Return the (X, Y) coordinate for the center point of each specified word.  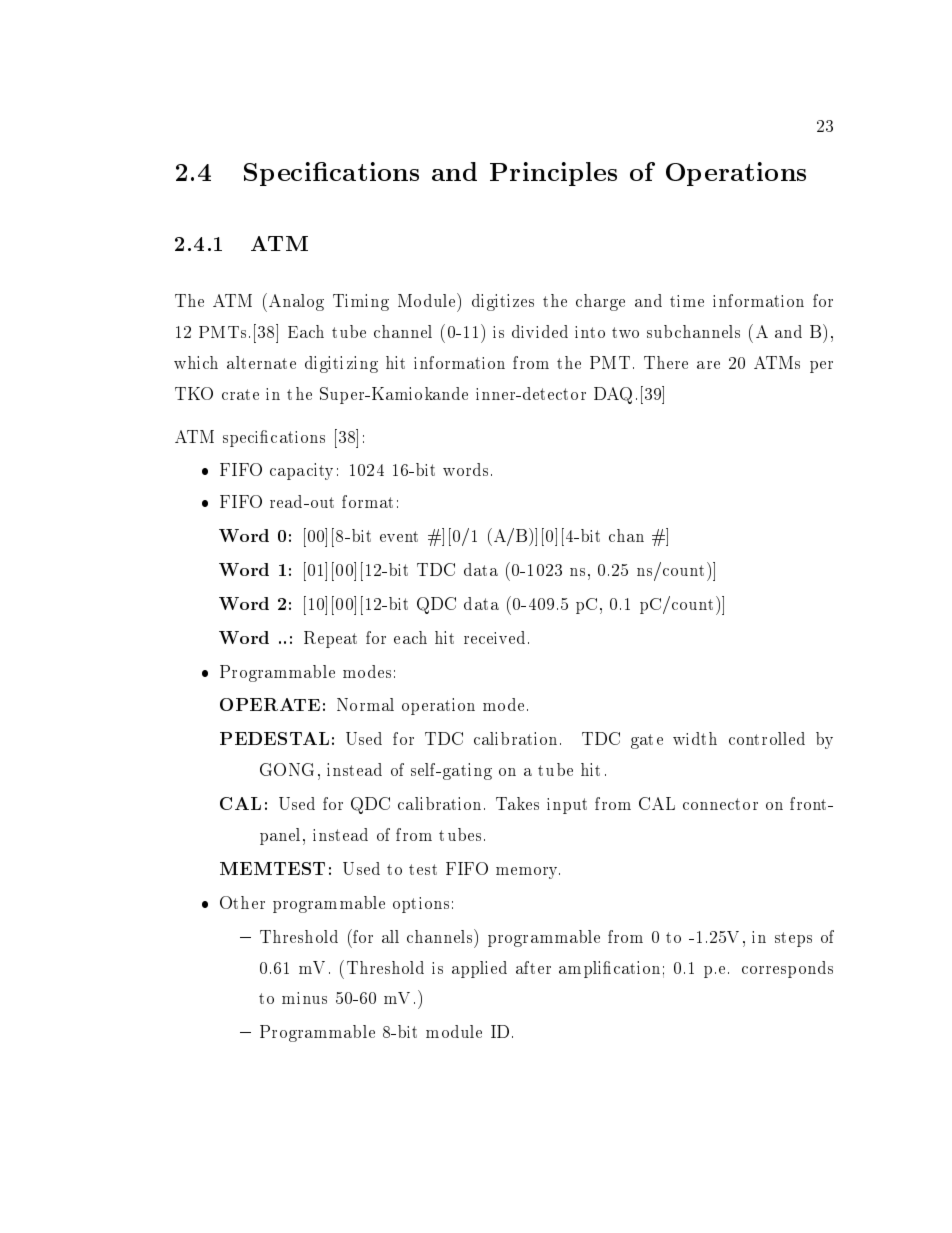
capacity (301, 471)
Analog (296, 302)
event (399, 536)
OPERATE (270, 704)
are (708, 365)
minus (304, 998)
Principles (553, 174)
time (687, 301)
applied (479, 969)
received (494, 637)
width (695, 738)
